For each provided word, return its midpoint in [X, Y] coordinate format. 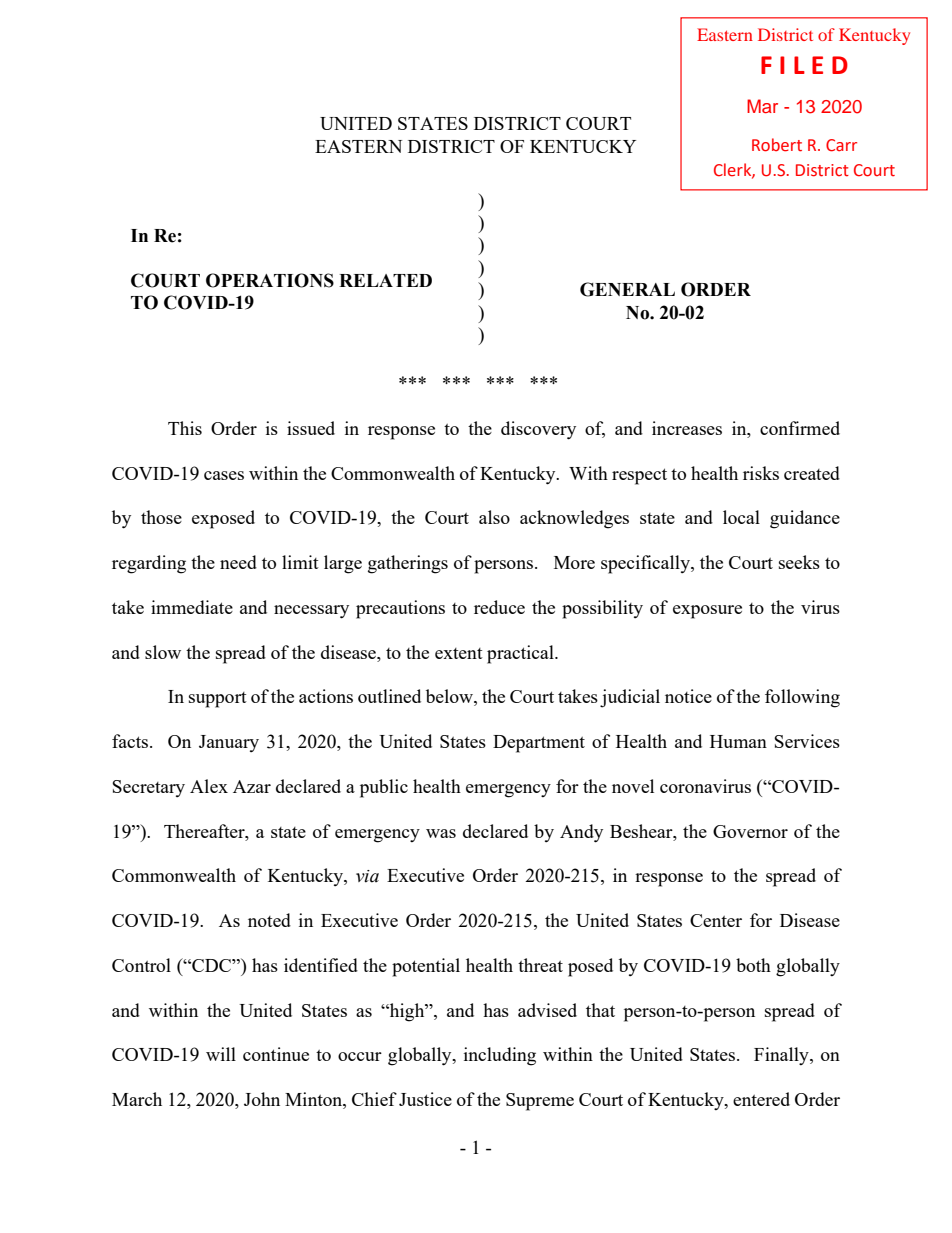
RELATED [385, 280]
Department [539, 744]
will [221, 1054]
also [494, 517]
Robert [777, 145]
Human [738, 741]
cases [224, 475]
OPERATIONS [270, 280]
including [500, 1056]
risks [761, 473]
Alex [209, 786]
